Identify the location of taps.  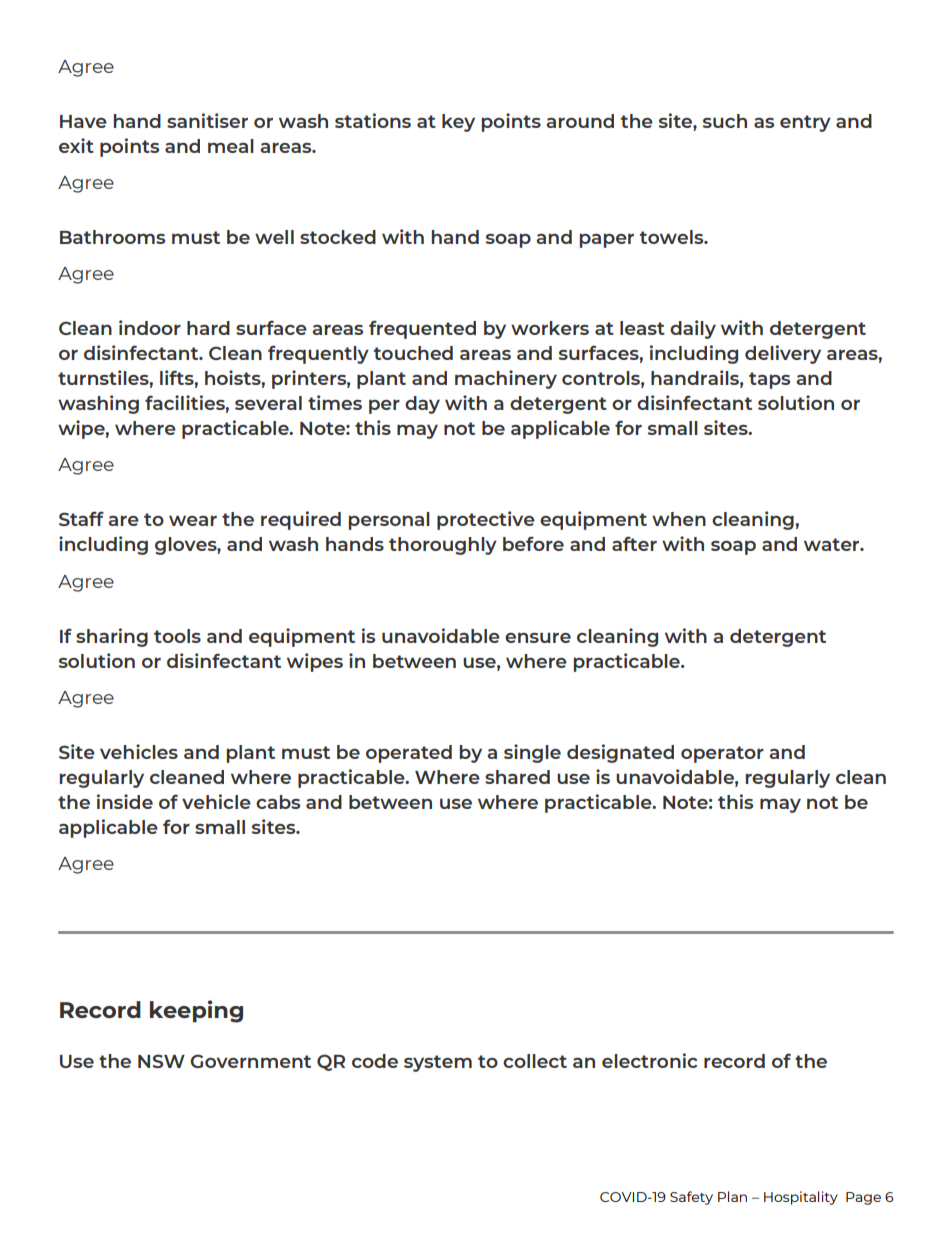
(769, 380).
